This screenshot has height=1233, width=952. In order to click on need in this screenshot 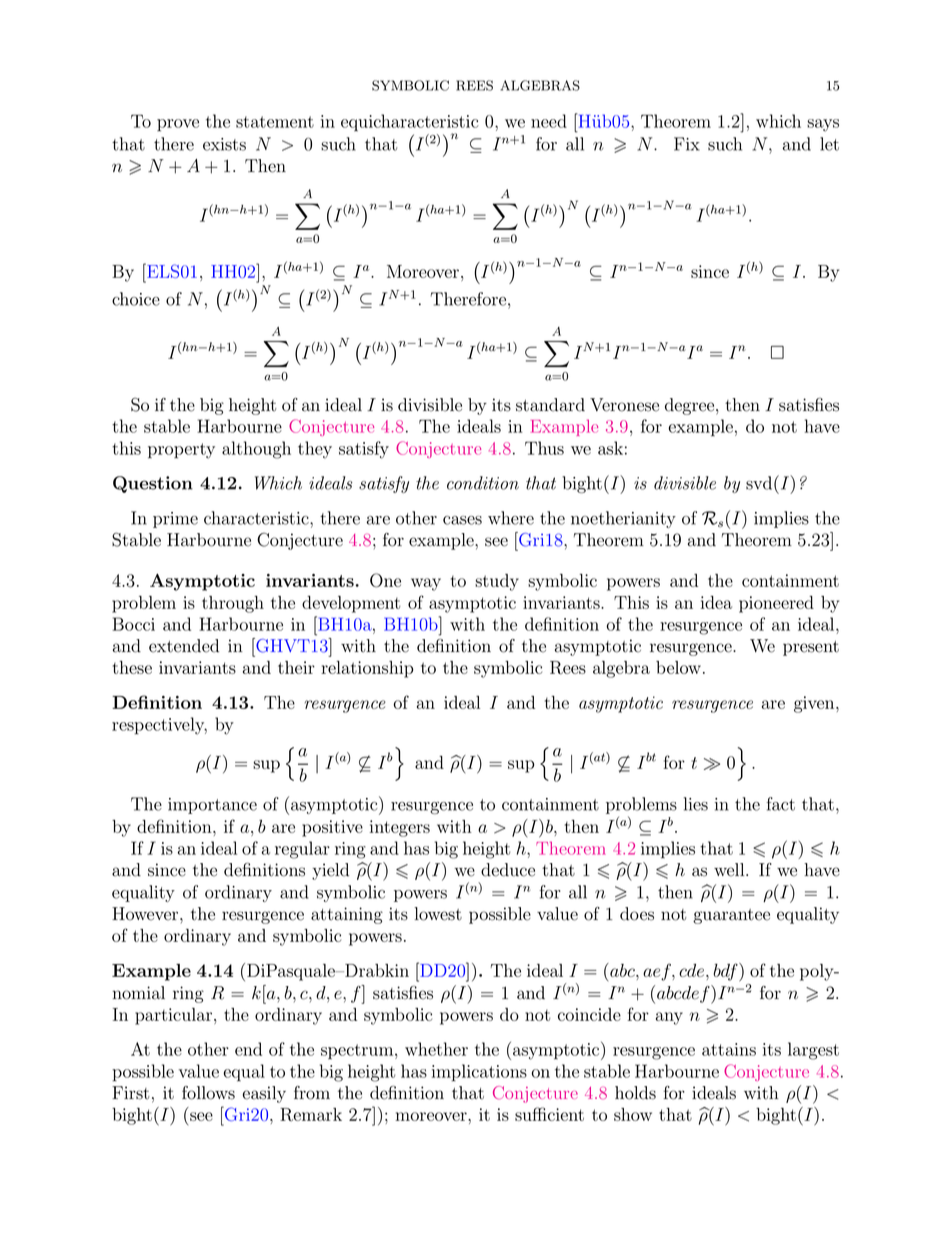, I will do `click(549, 121)`.
